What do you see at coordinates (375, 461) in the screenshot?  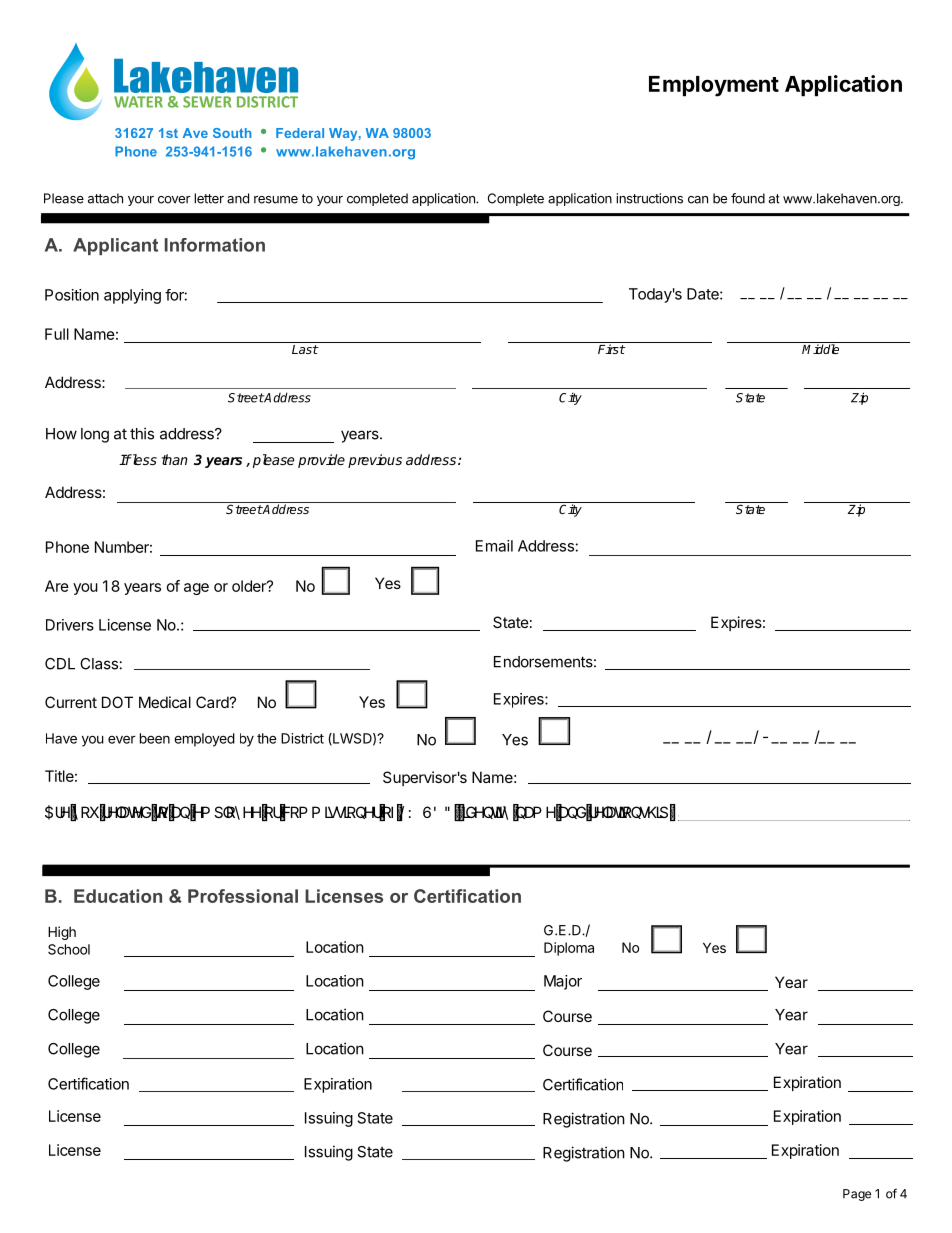 I see `previous` at bounding box center [375, 461].
